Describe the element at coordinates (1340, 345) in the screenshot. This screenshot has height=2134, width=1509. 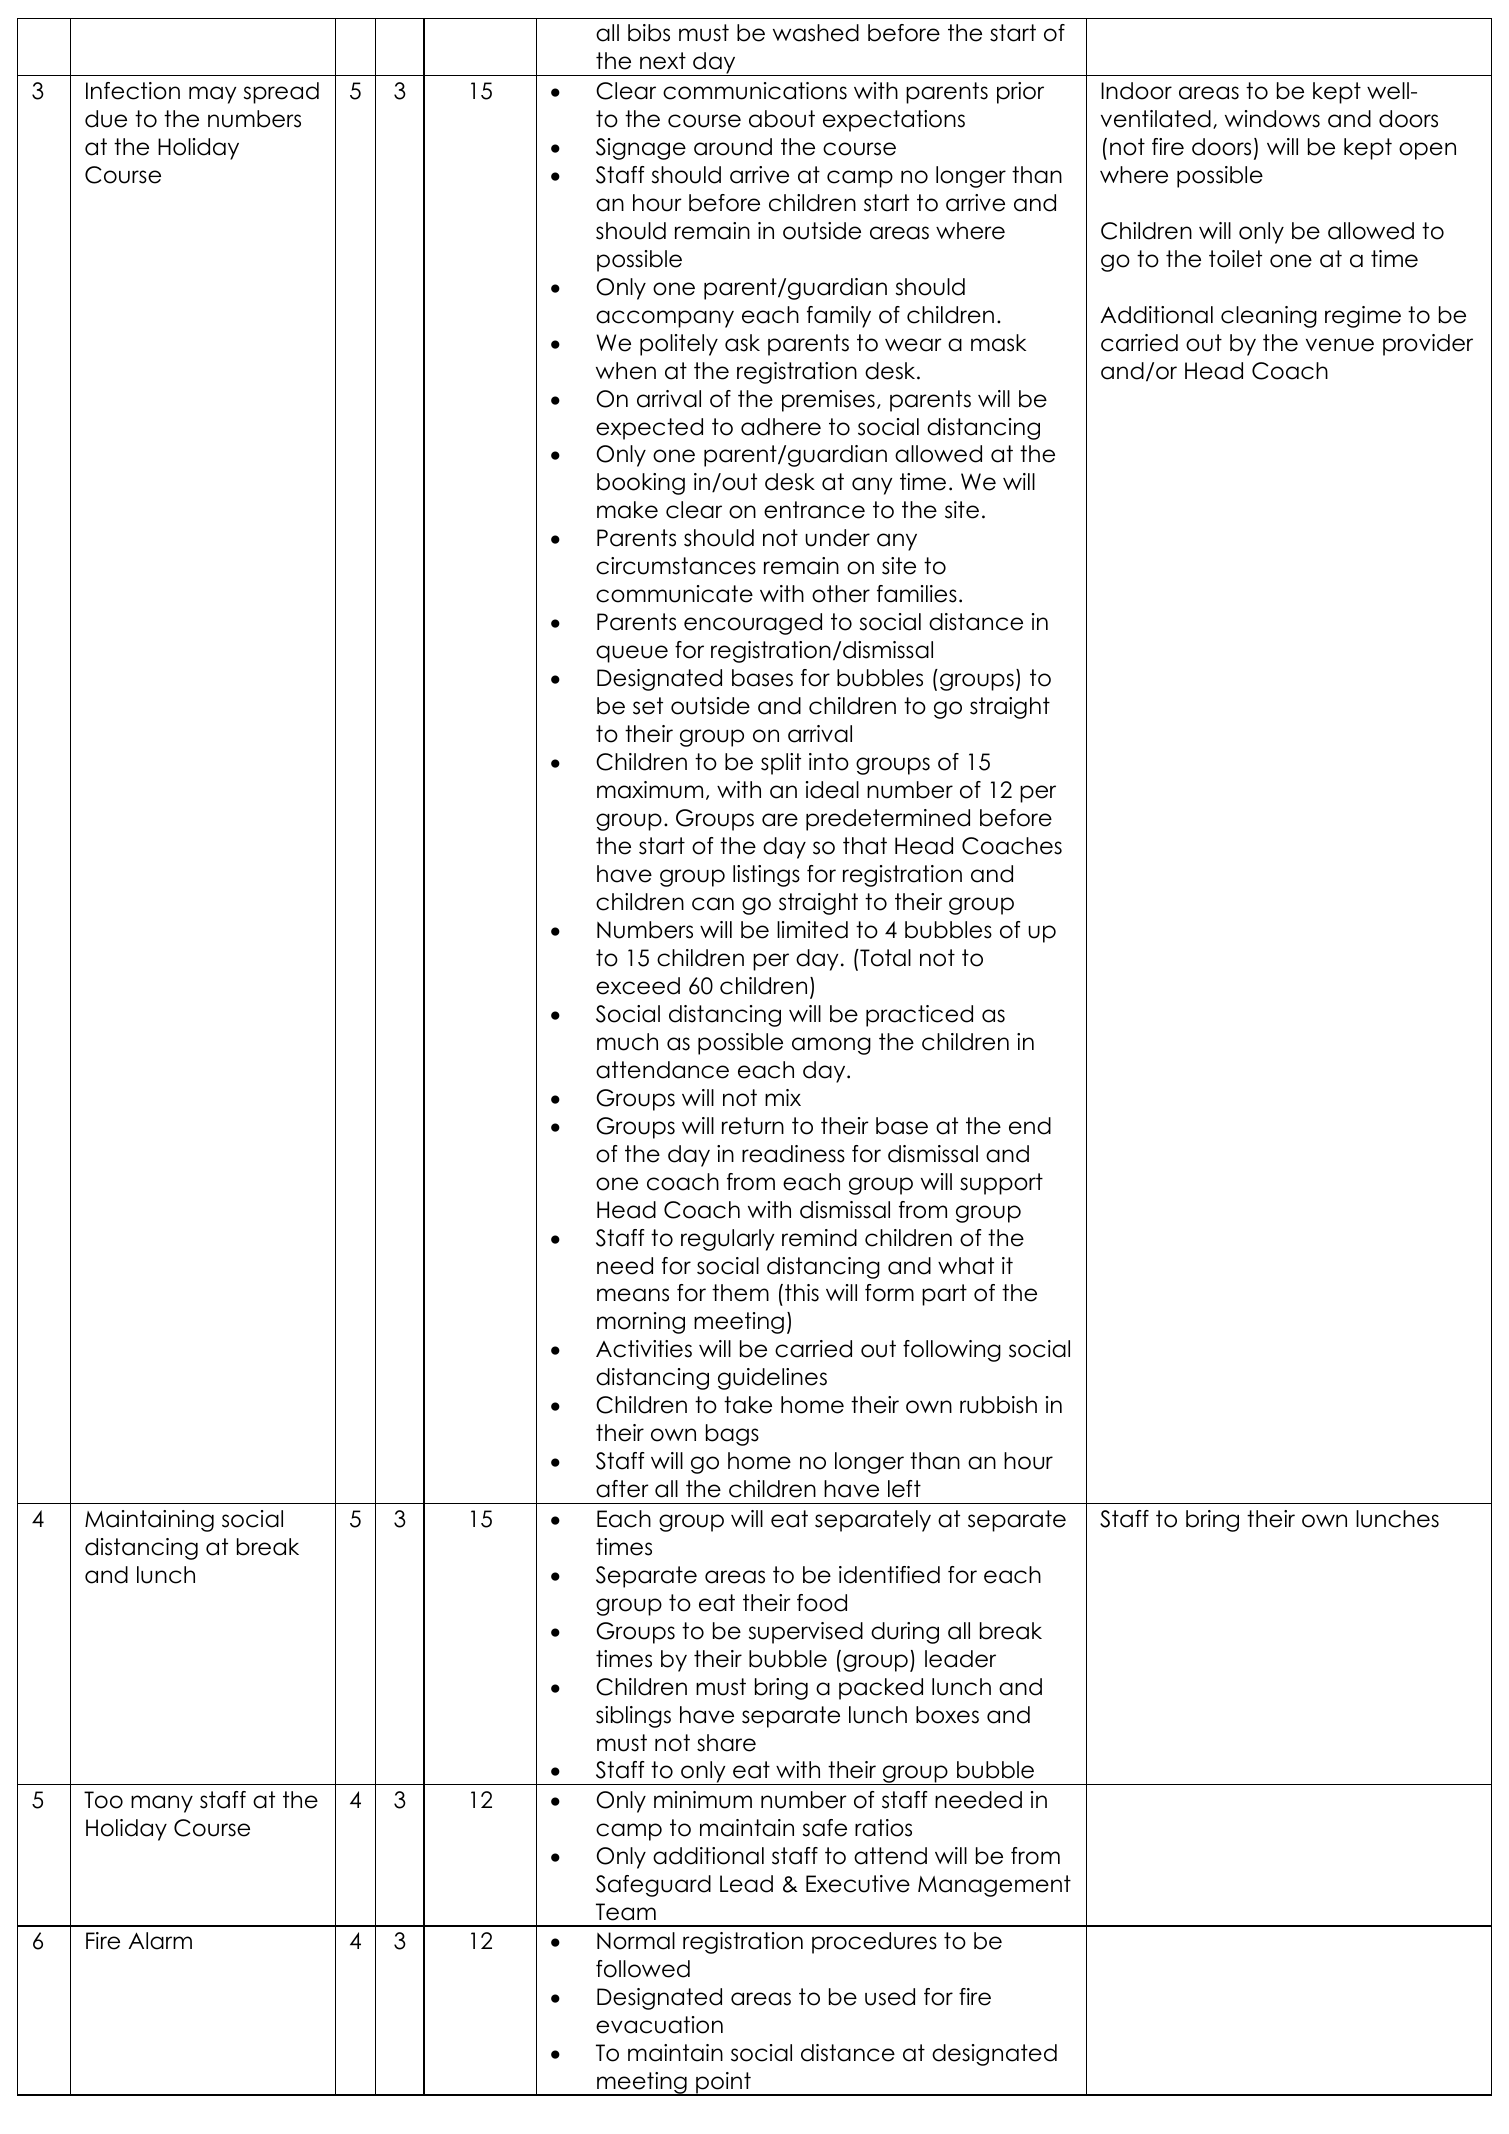
I see `venue` at that location.
